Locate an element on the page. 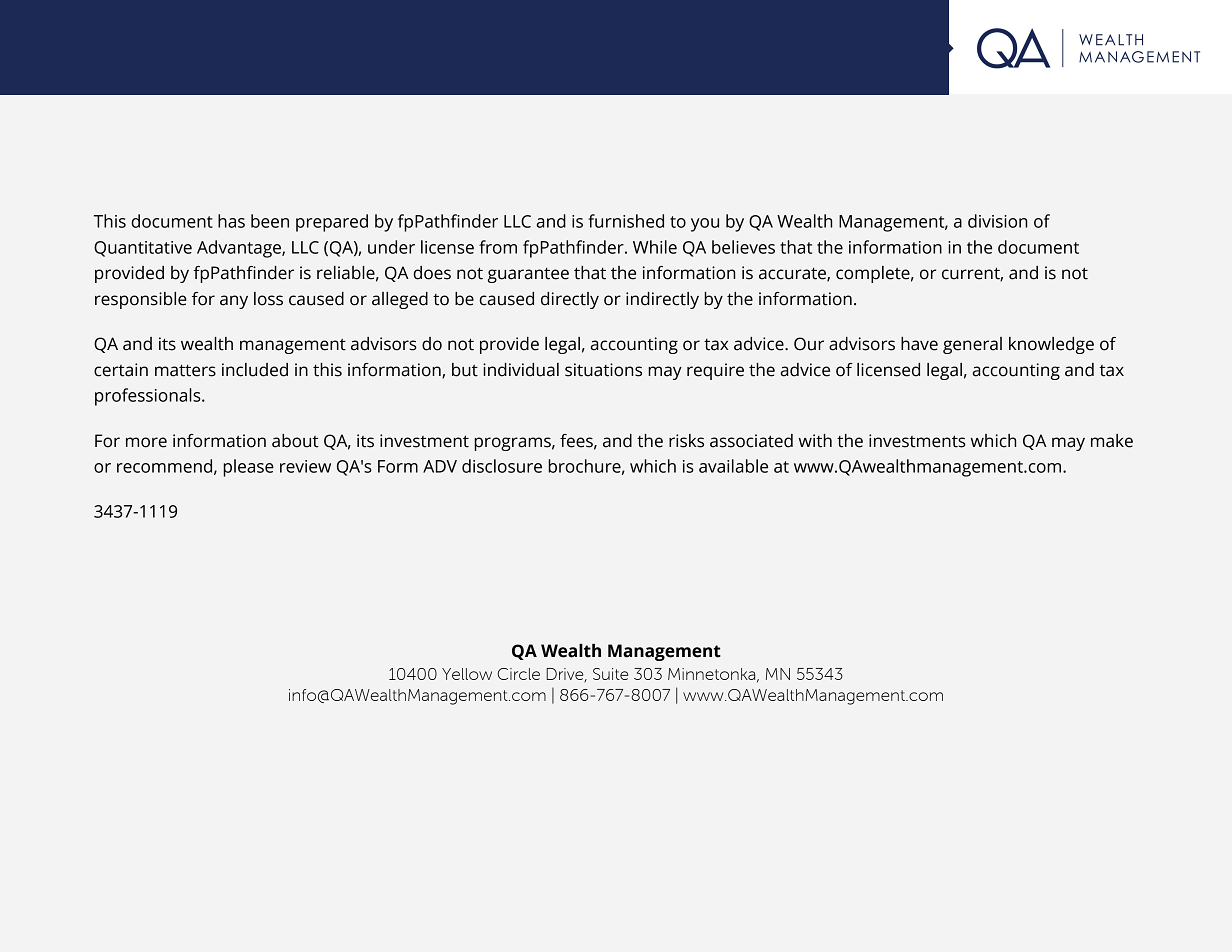  Circle is located at coordinates (518, 674).
